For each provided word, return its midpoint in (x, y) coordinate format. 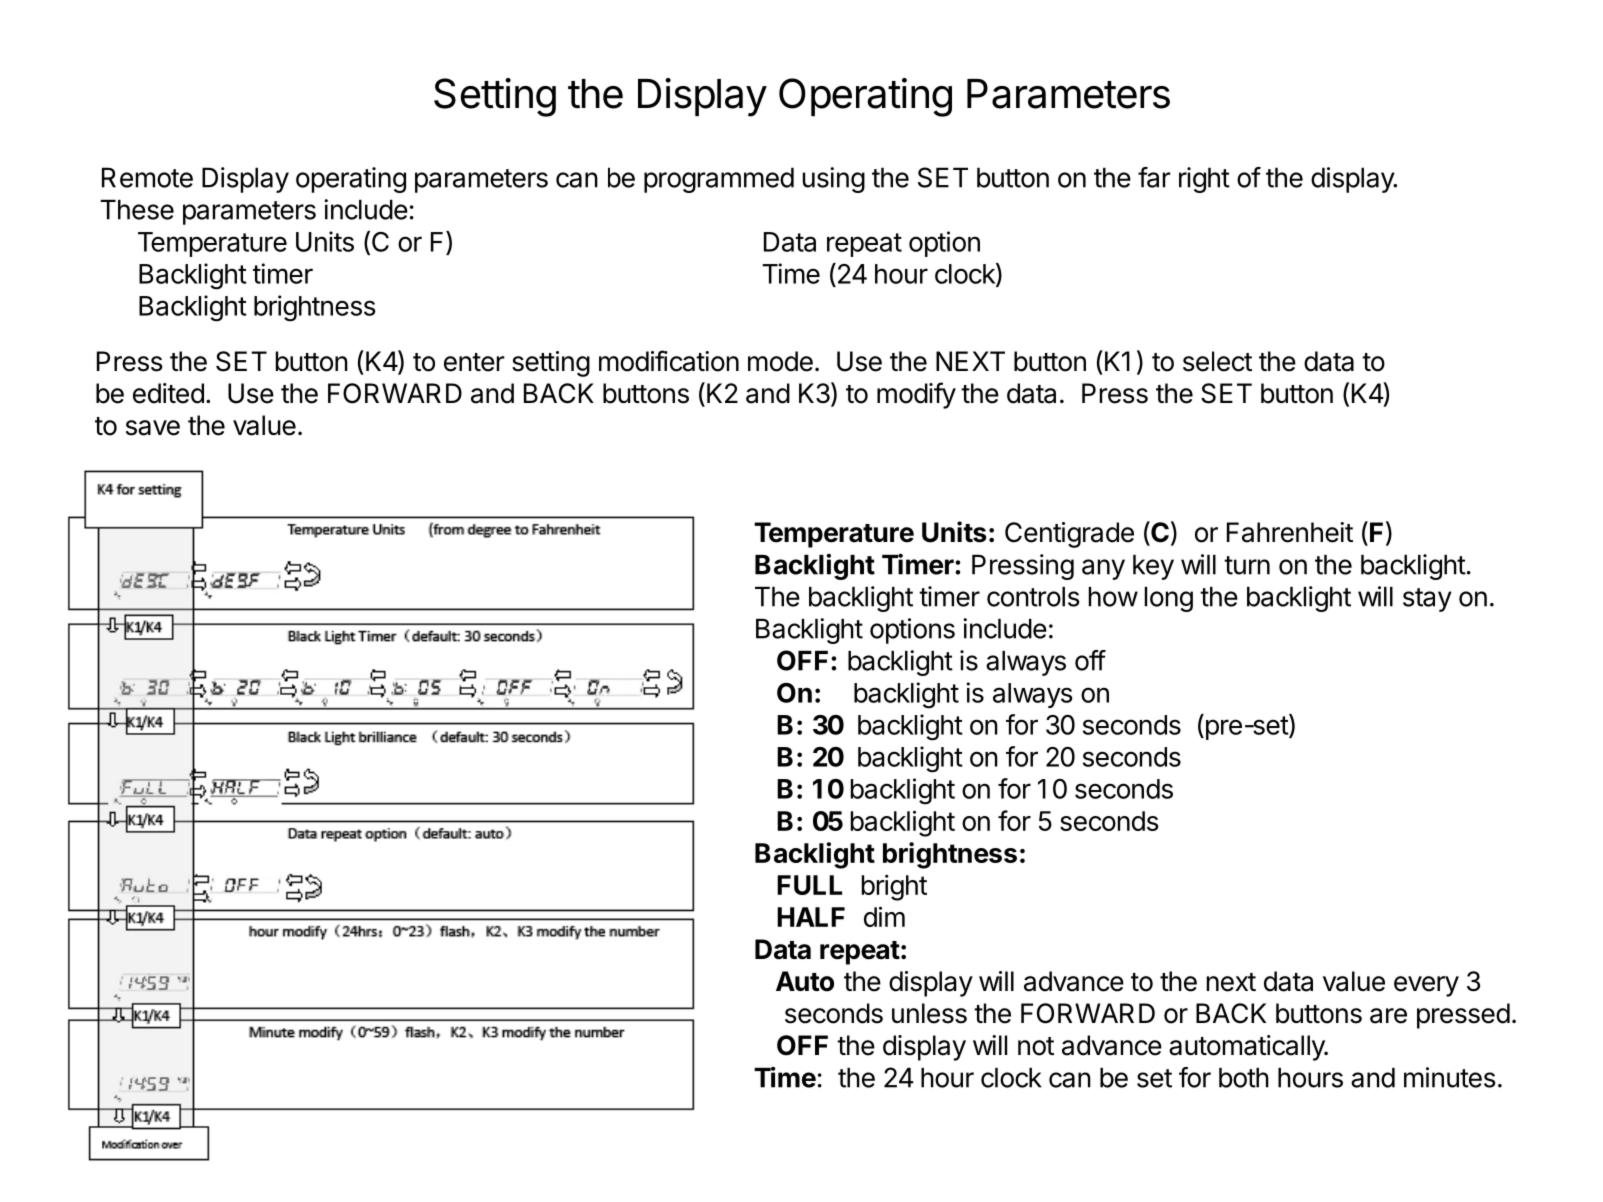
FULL (809, 885)
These (137, 210)
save (153, 428)
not (1036, 1046)
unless (929, 1013)
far (1154, 177)
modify (916, 395)
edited (168, 393)
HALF (811, 917)
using (834, 180)
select (1217, 361)
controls (1033, 597)
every (1426, 986)
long (1169, 599)
